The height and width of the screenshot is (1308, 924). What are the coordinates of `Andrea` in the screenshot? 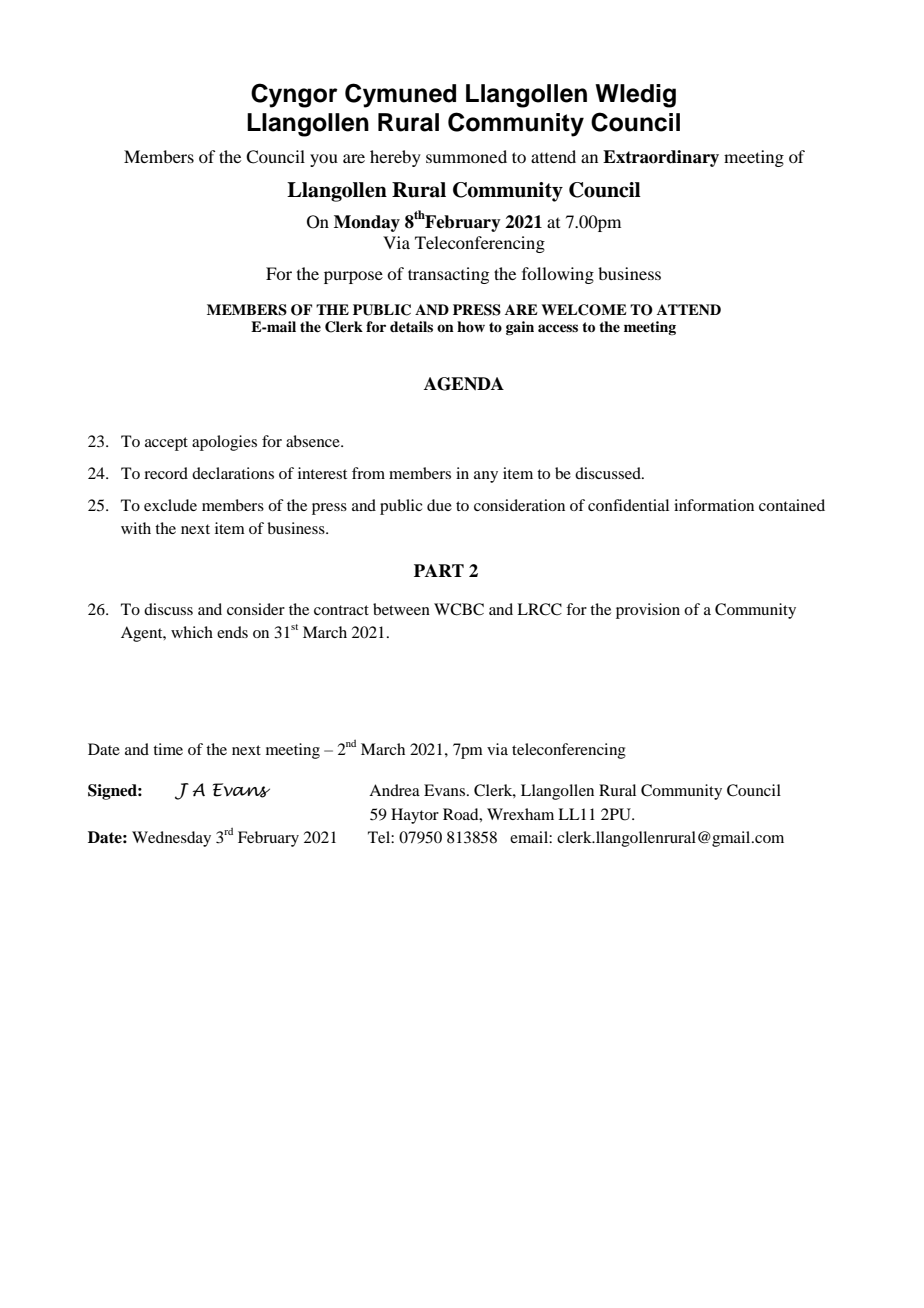 It's located at (394, 790).
